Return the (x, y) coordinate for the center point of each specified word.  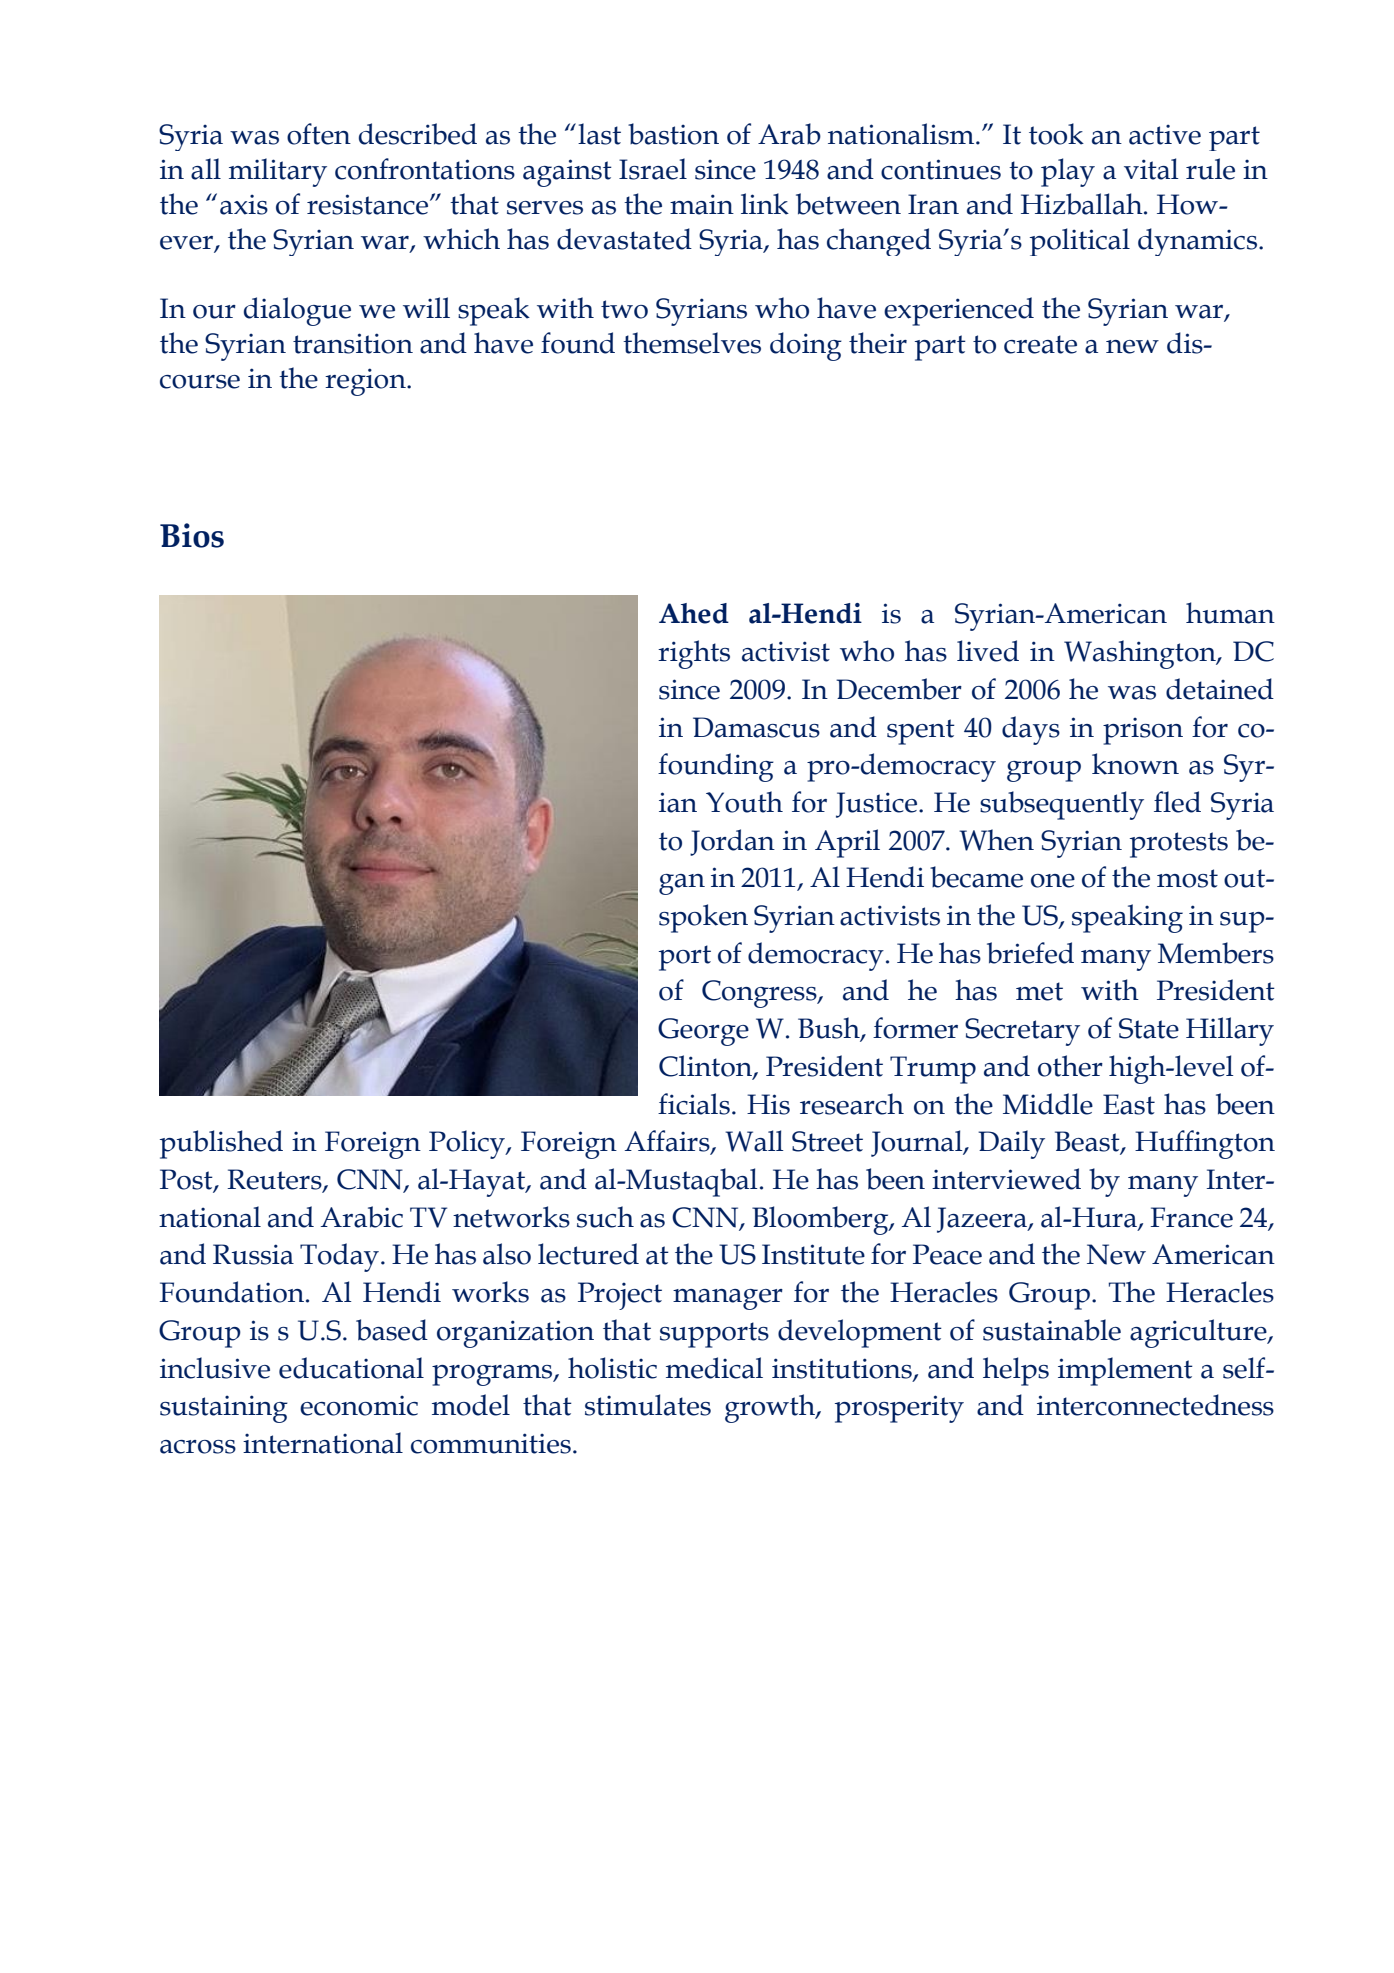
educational (351, 1368)
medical (714, 1368)
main (702, 204)
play (1068, 172)
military (278, 172)
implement (1125, 1371)
